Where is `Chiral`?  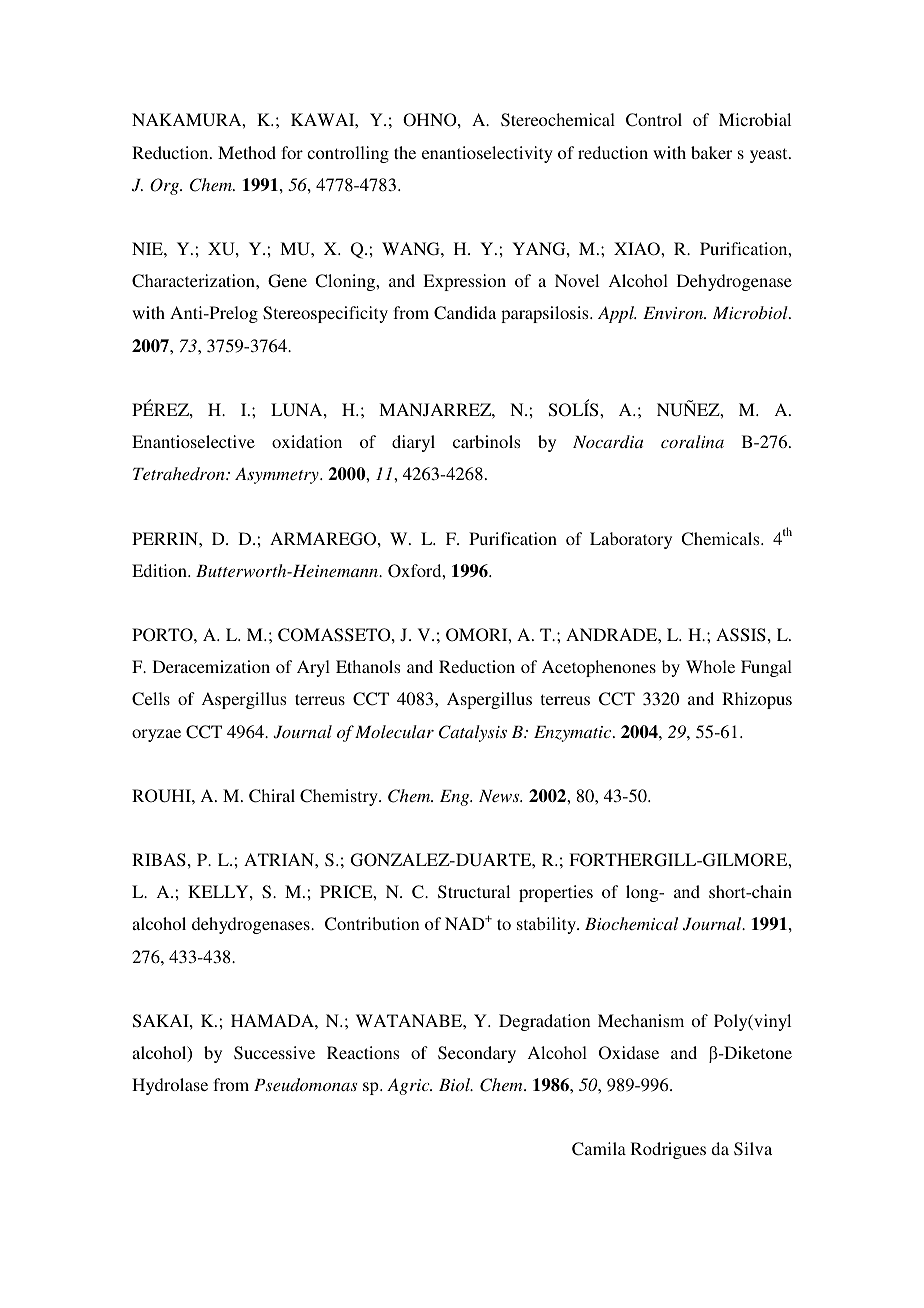
Chiral is located at coordinates (272, 796).
